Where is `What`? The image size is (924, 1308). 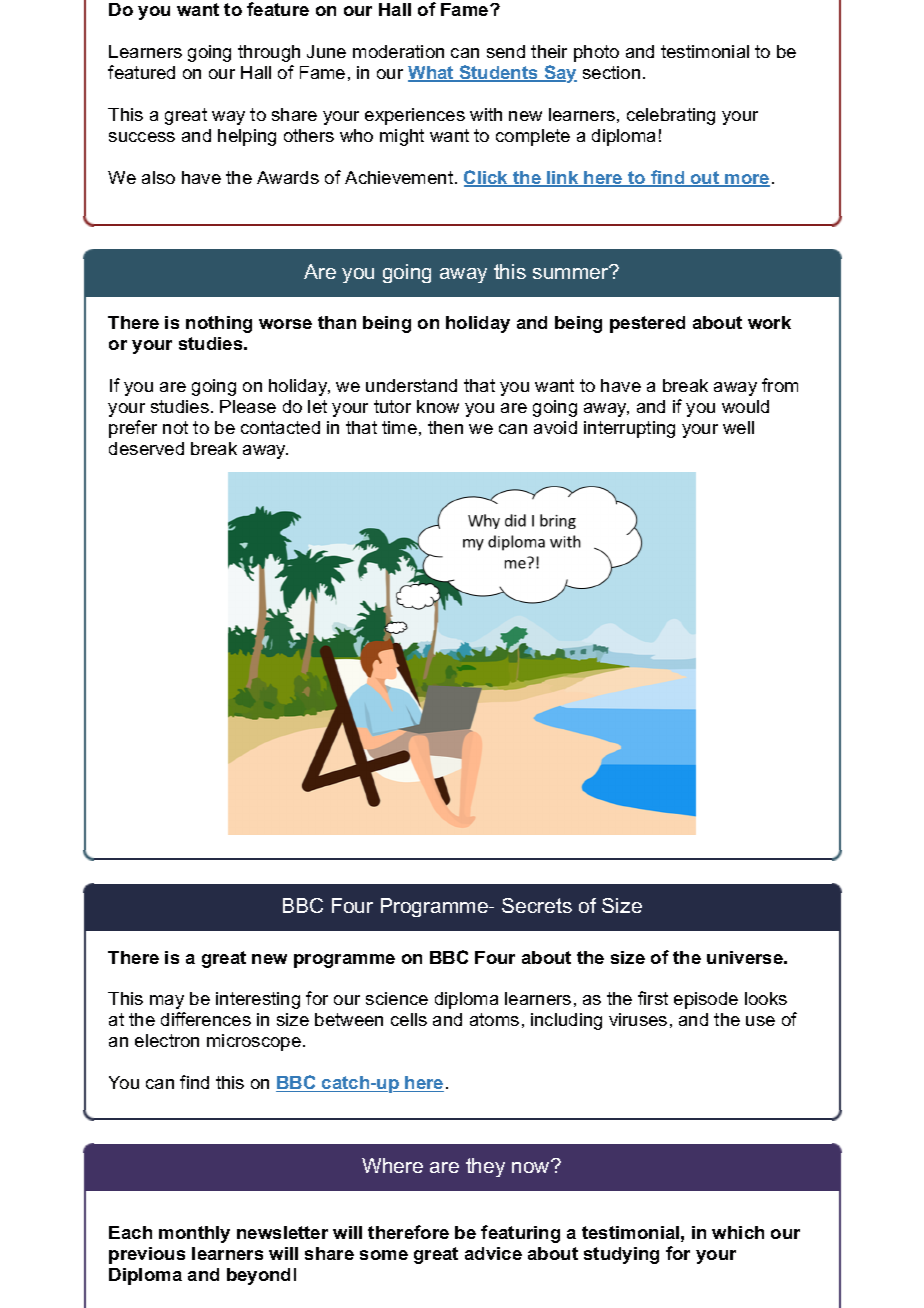 What is located at coordinates (432, 74).
